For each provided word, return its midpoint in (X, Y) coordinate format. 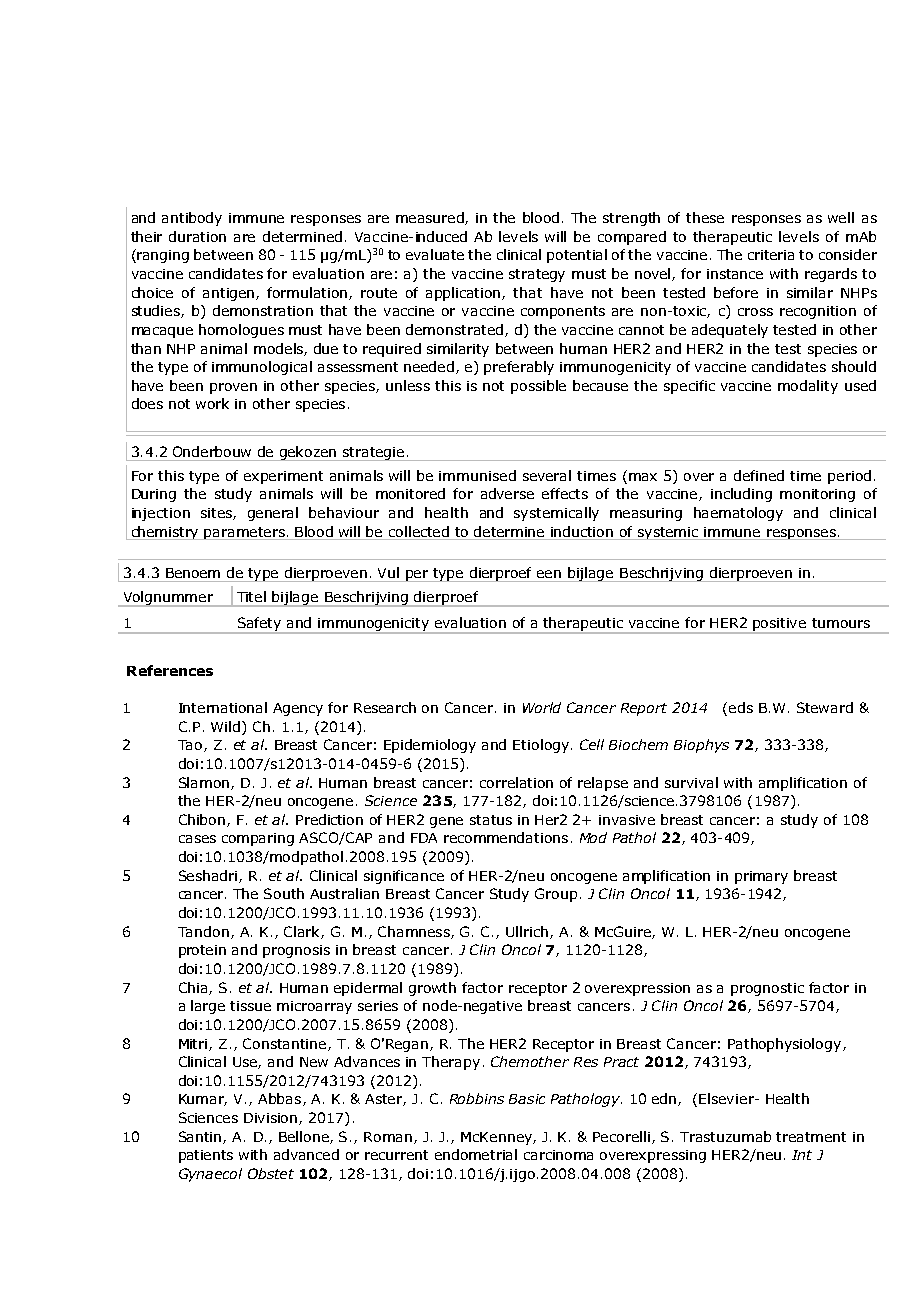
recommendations (506, 837)
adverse (507, 493)
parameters (245, 533)
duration (197, 236)
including (741, 495)
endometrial (476, 1154)
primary (761, 877)
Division (272, 1119)
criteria (771, 255)
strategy (537, 275)
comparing (258, 839)
